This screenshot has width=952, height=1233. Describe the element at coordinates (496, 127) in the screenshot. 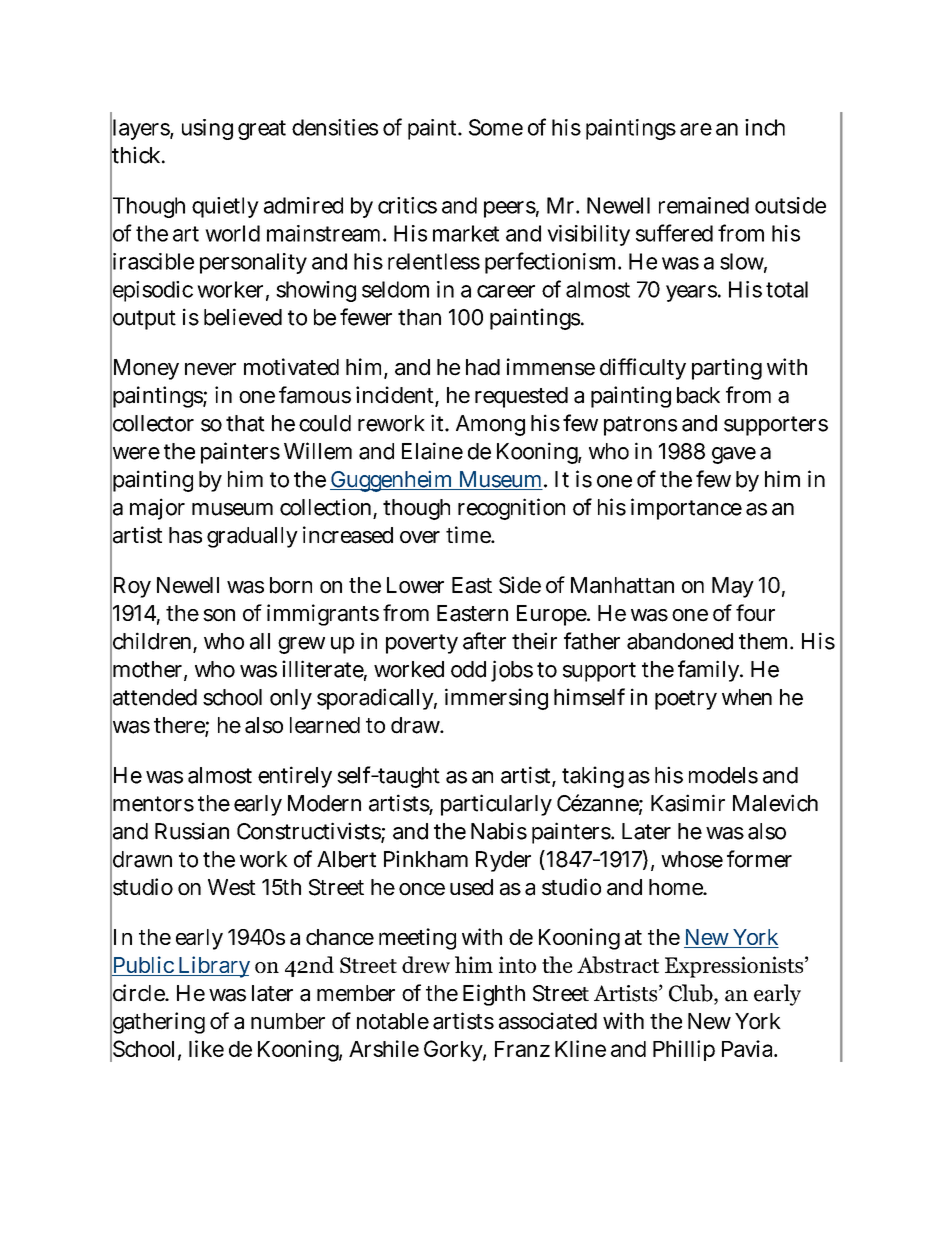

I see `Some` at that location.
